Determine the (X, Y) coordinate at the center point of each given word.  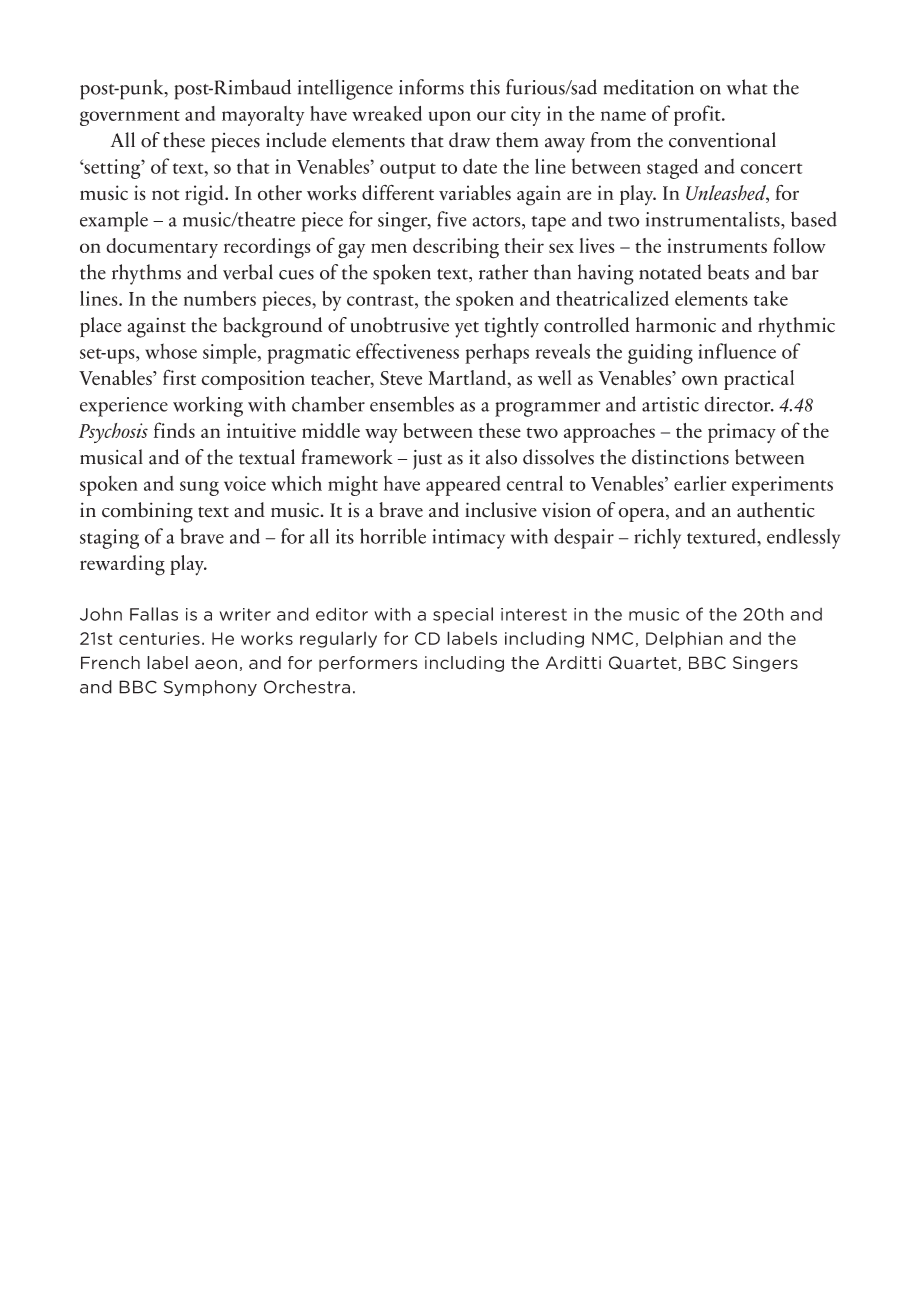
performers (368, 664)
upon (450, 118)
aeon (216, 664)
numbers (220, 298)
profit (698, 115)
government (130, 118)
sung (199, 488)
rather (503, 272)
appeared (463, 486)
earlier (700, 483)
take (771, 298)
